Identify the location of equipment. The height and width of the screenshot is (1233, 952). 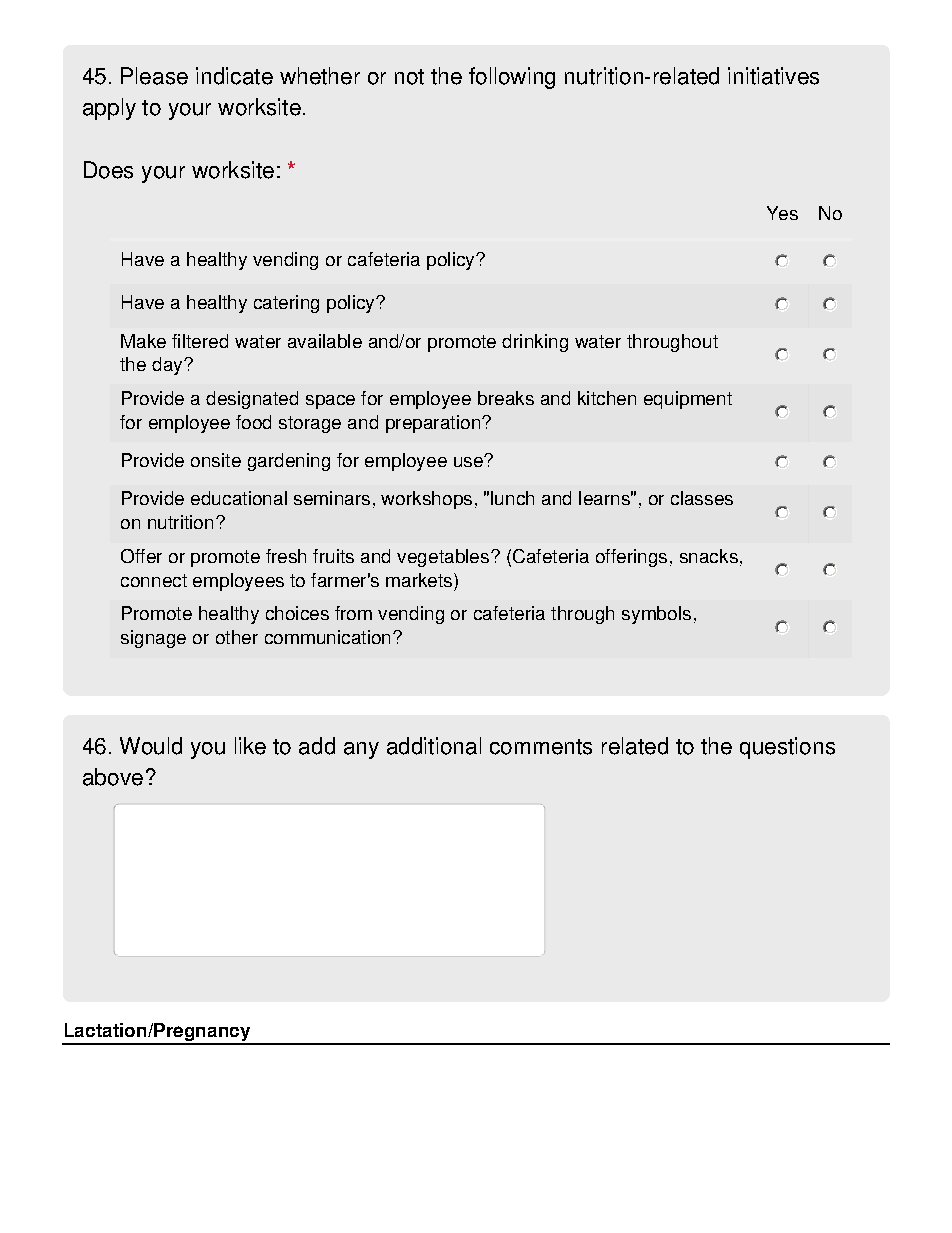
(688, 400).
